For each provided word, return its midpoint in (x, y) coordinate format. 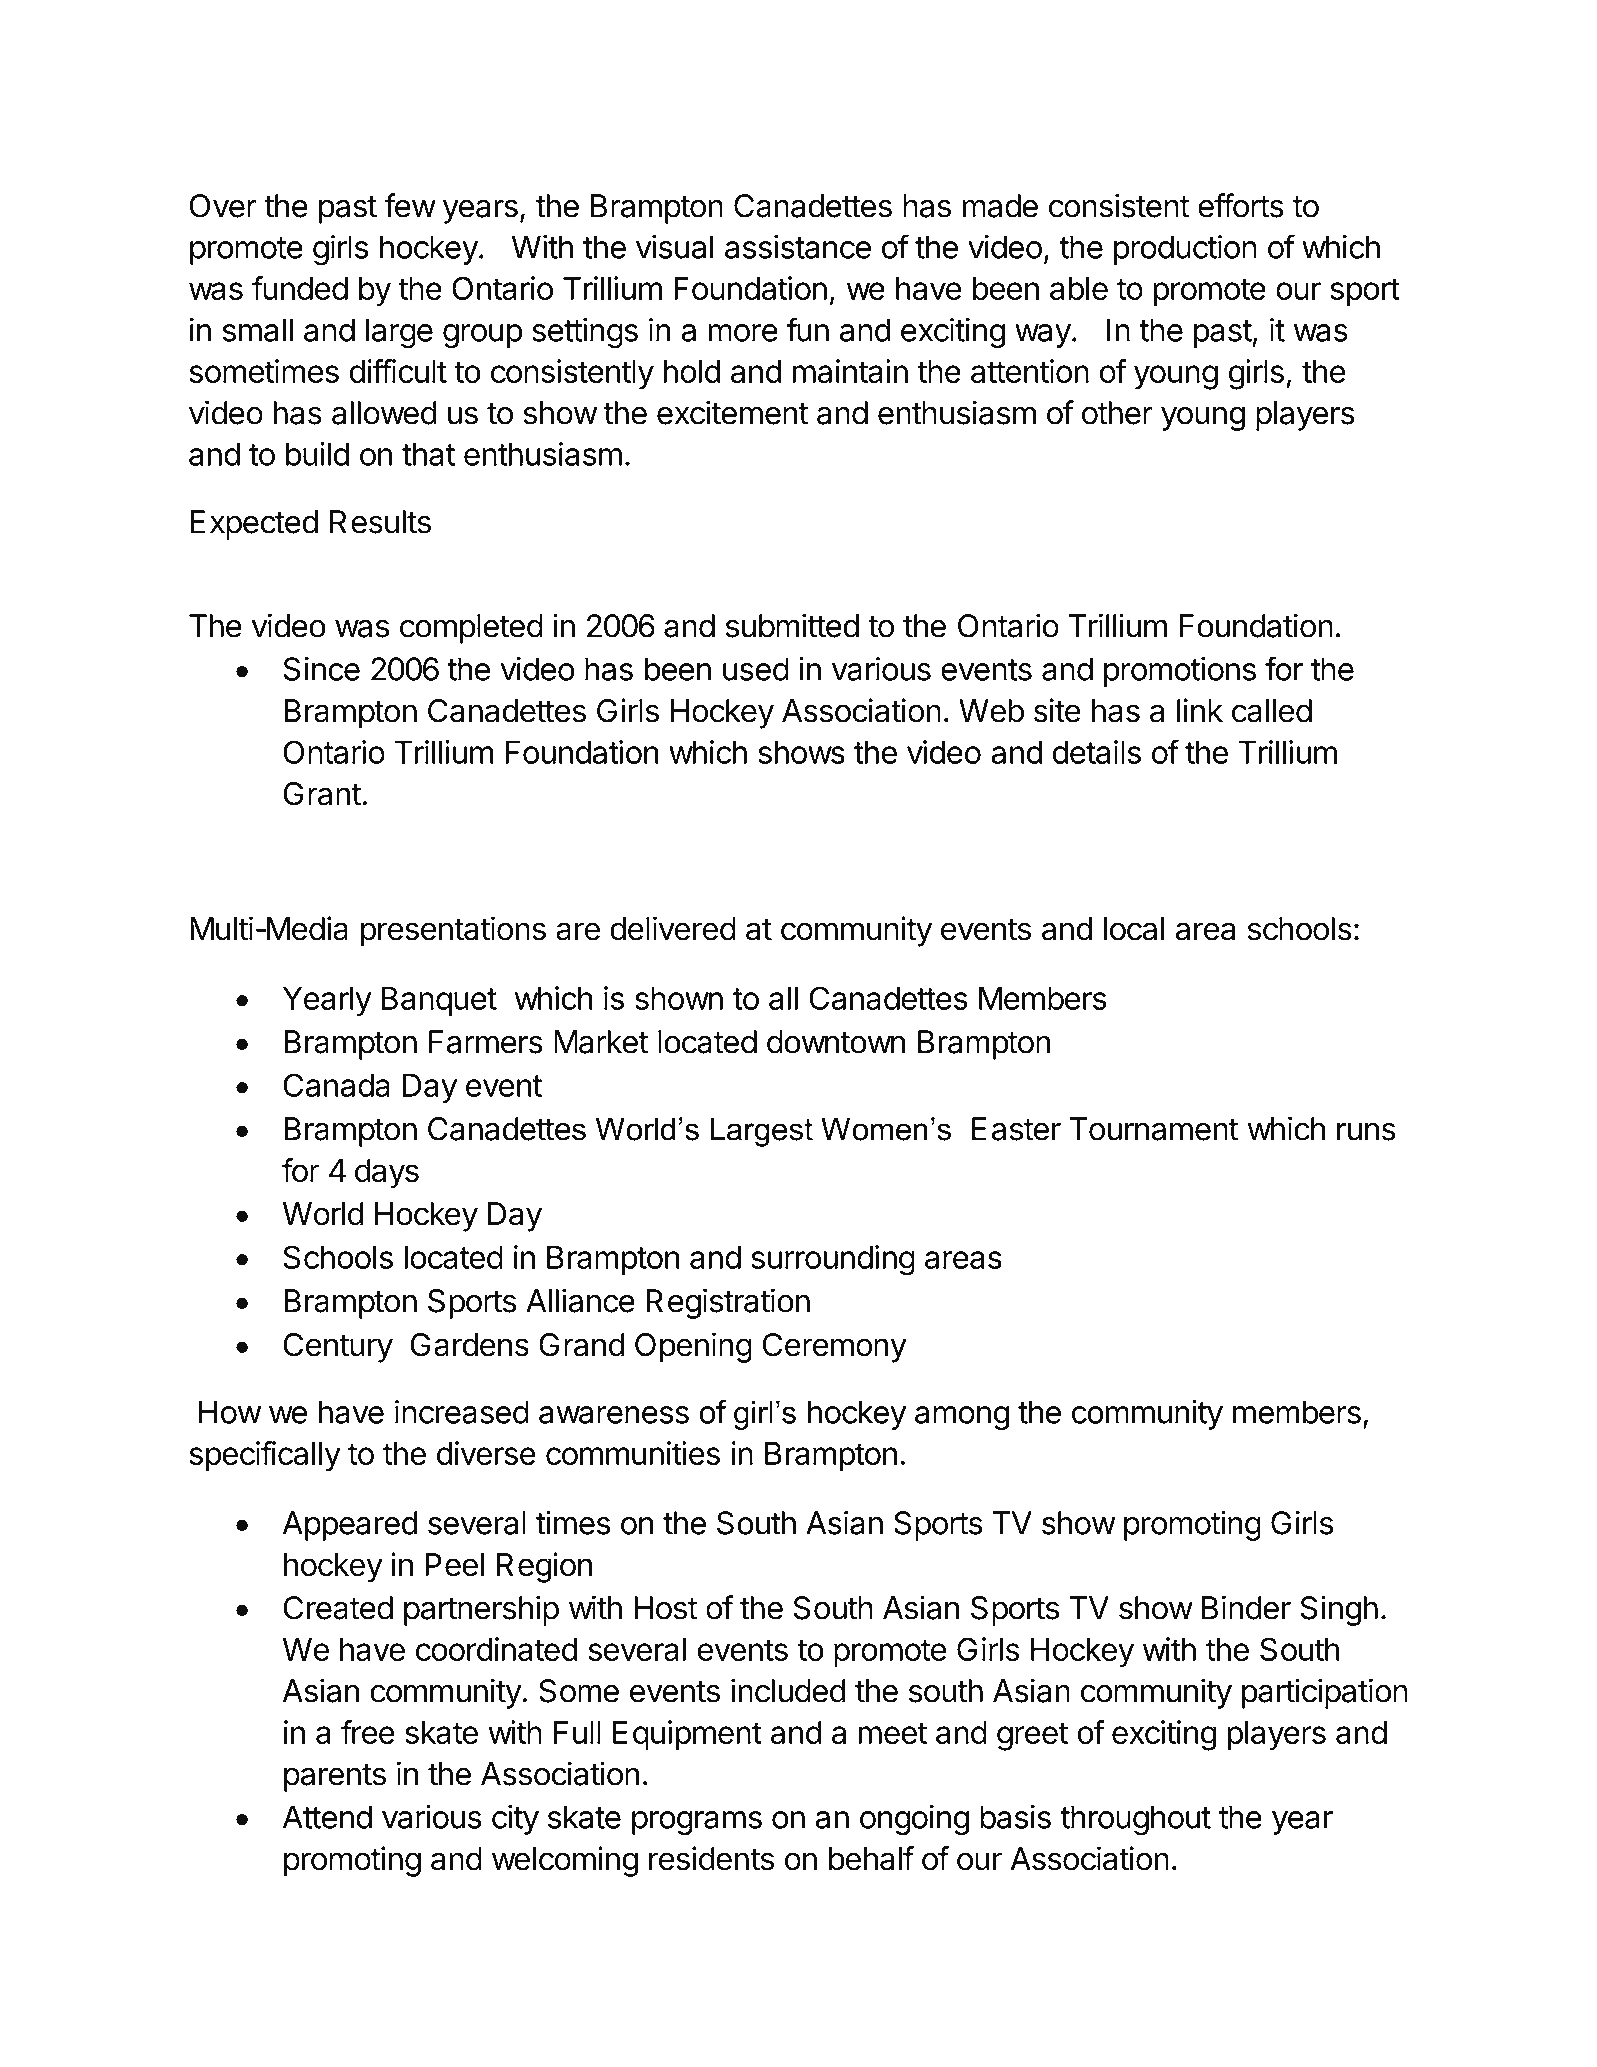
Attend (327, 1817)
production (1185, 250)
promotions (1180, 672)
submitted (792, 625)
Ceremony (835, 1348)
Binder (1246, 1607)
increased (462, 1412)
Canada (336, 1085)
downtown (836, 1042)
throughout (1135, 1820)
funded (300, 288)
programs (697, 1823)
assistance (798, 247)
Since (321, 669)
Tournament (1154, 1129)
